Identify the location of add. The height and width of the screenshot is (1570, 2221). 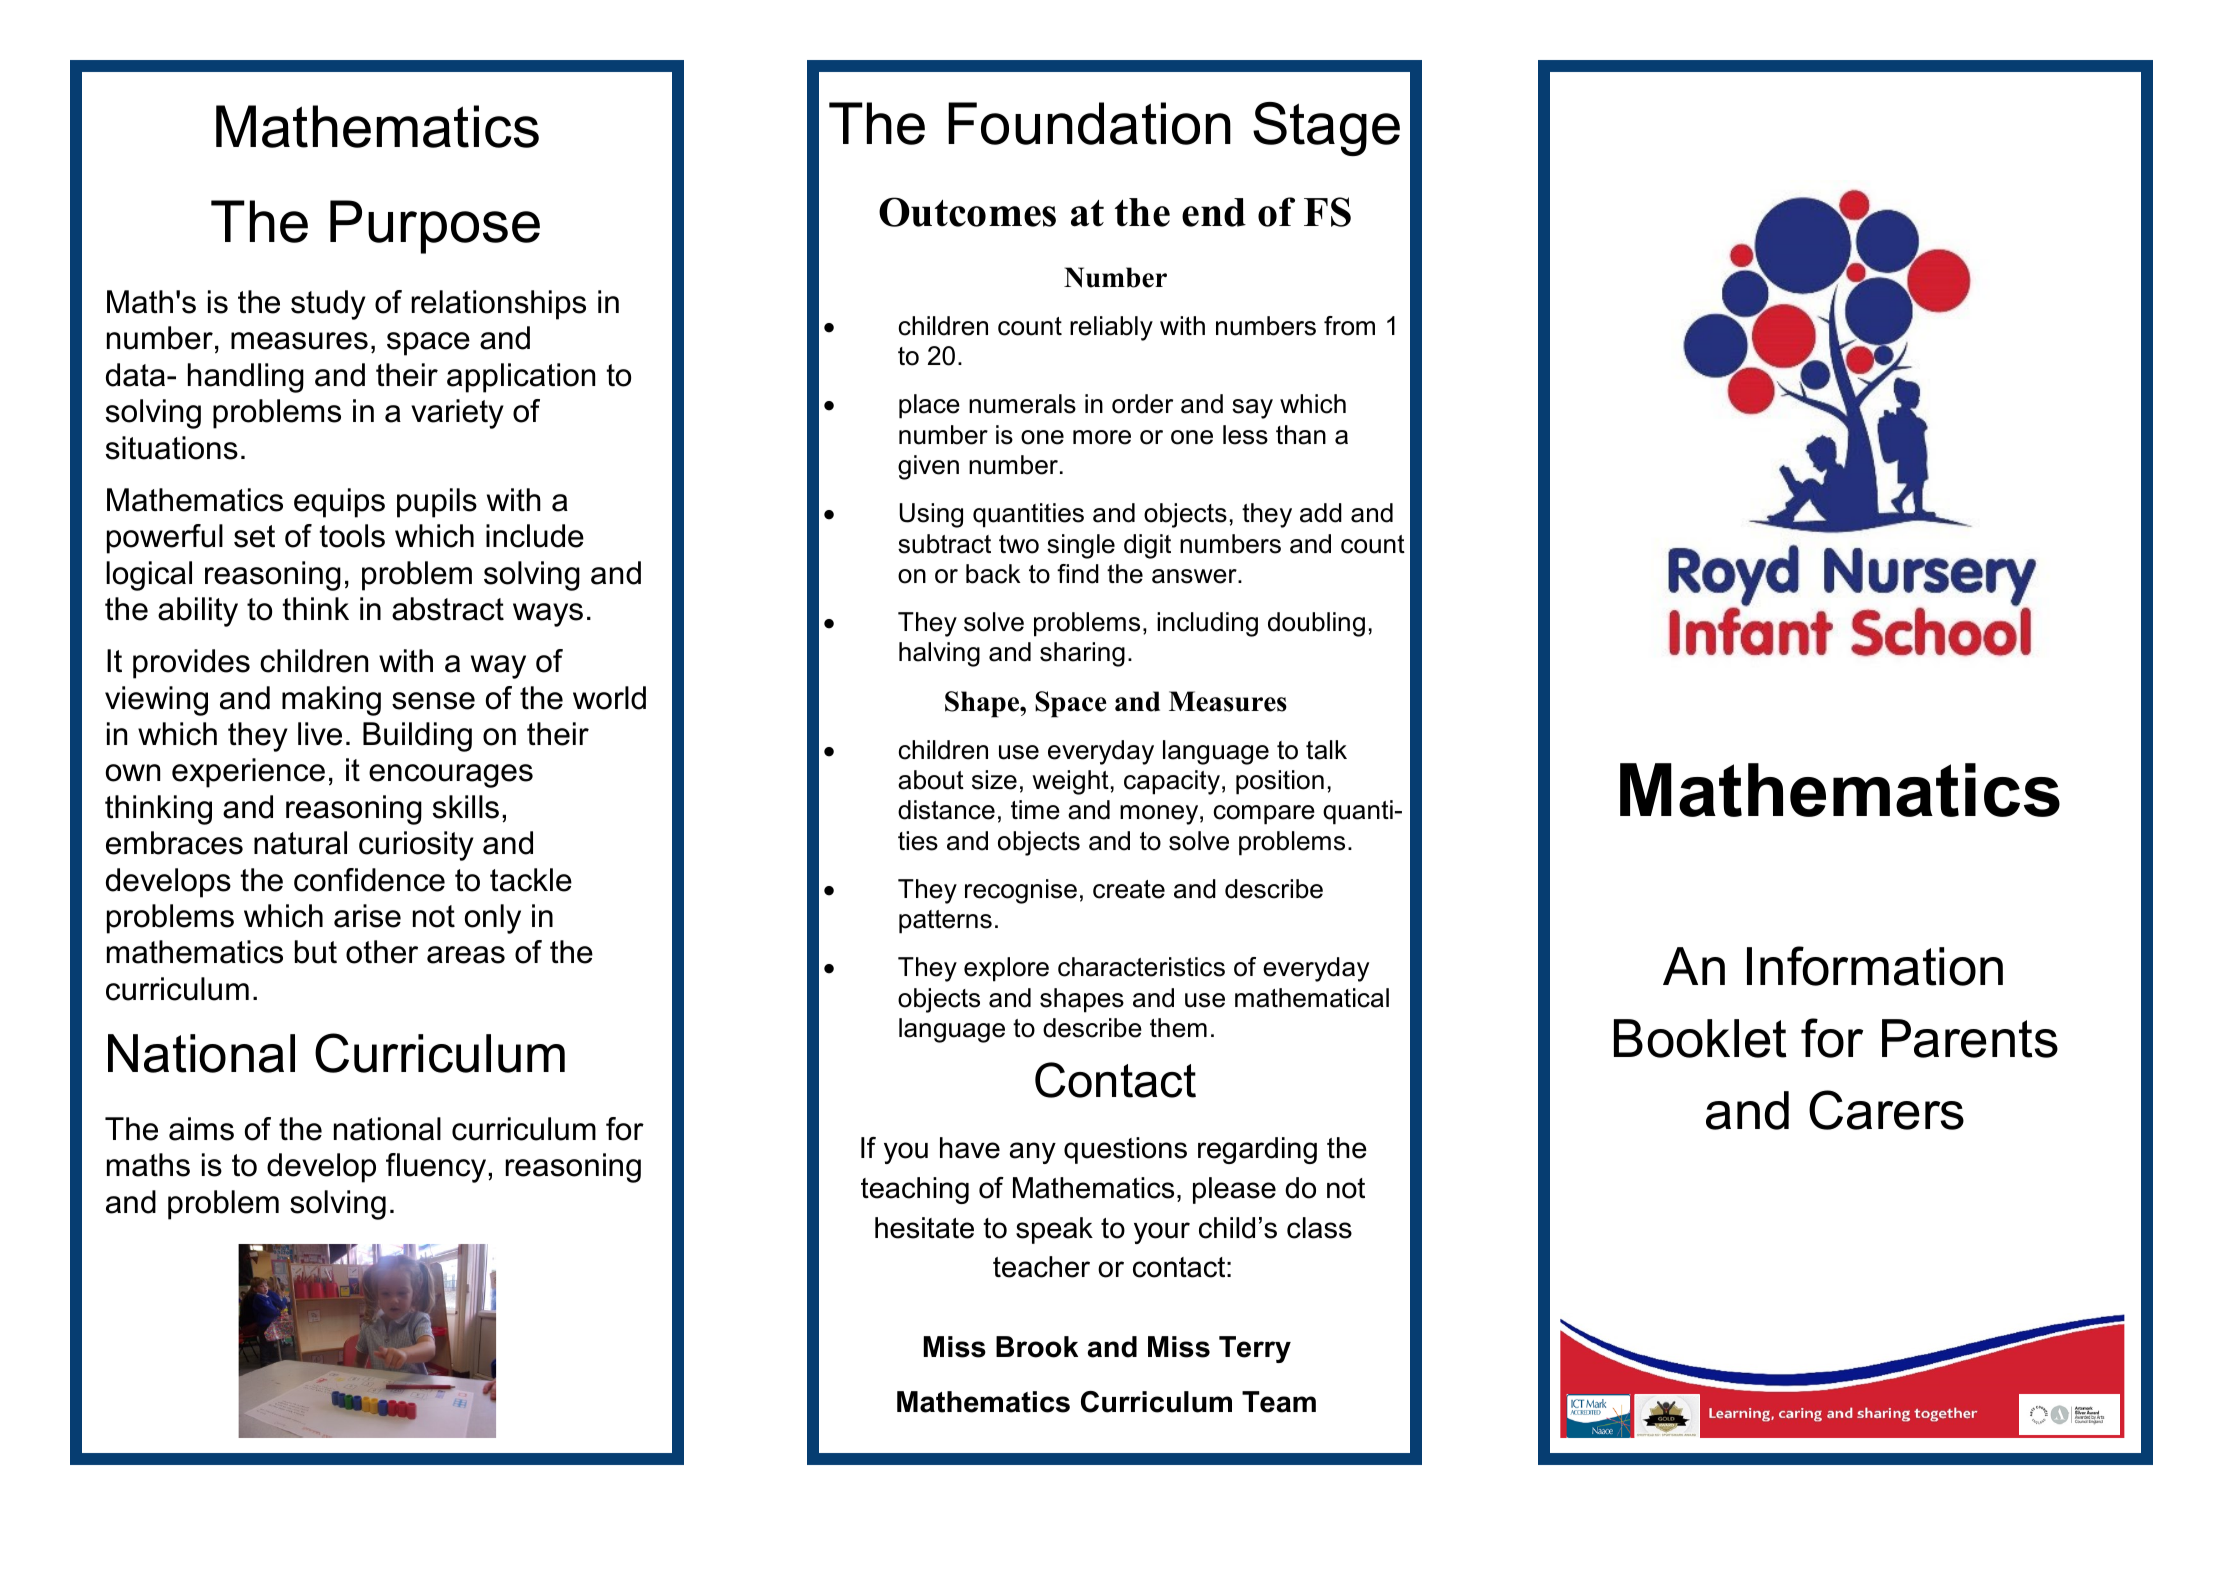
(1321, 513).
